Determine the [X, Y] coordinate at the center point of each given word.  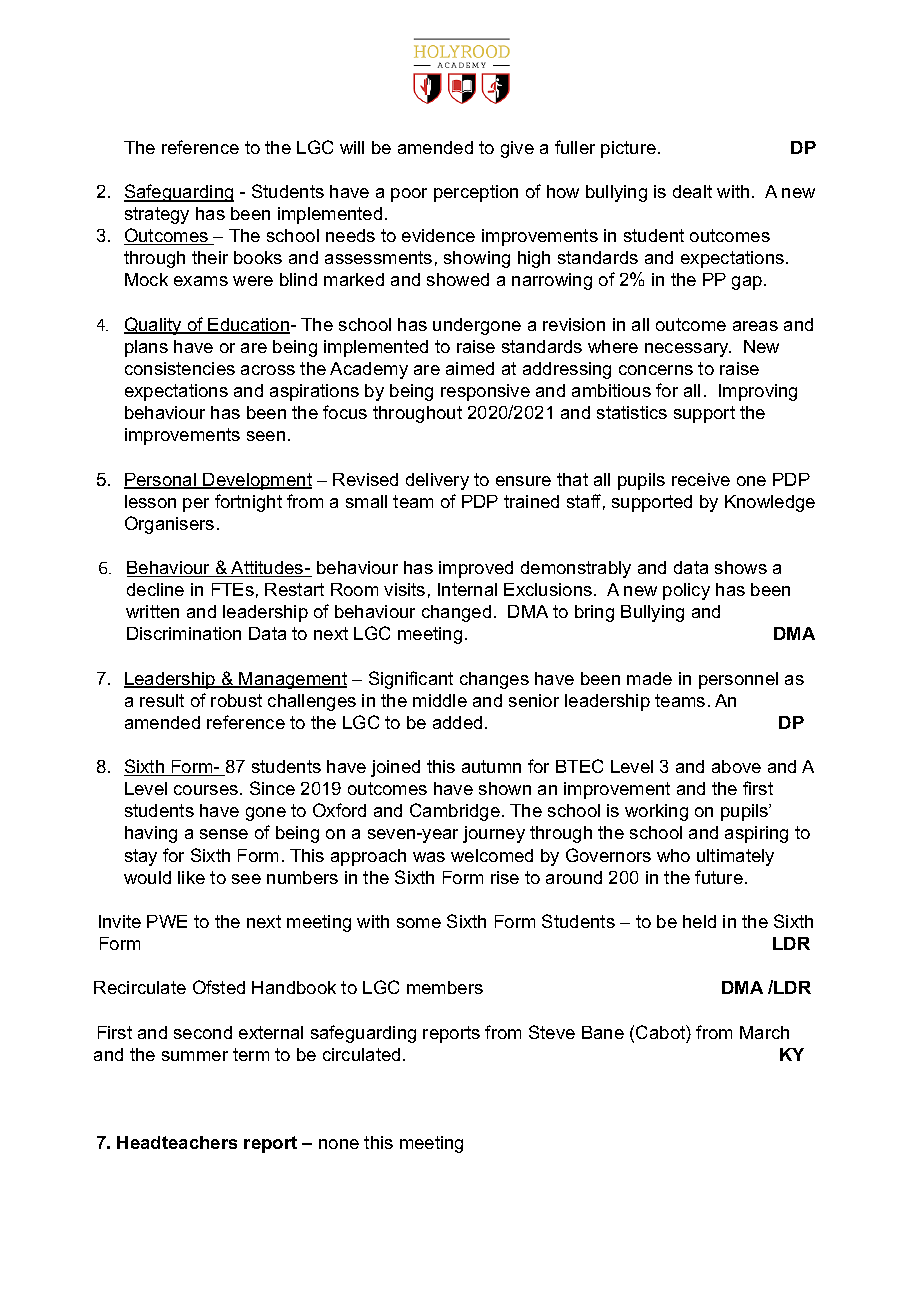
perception [476, 193]
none [339, 1144]
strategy [157, 215]
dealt [692, 191]
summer [195, 1056]
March [764, 1032]
